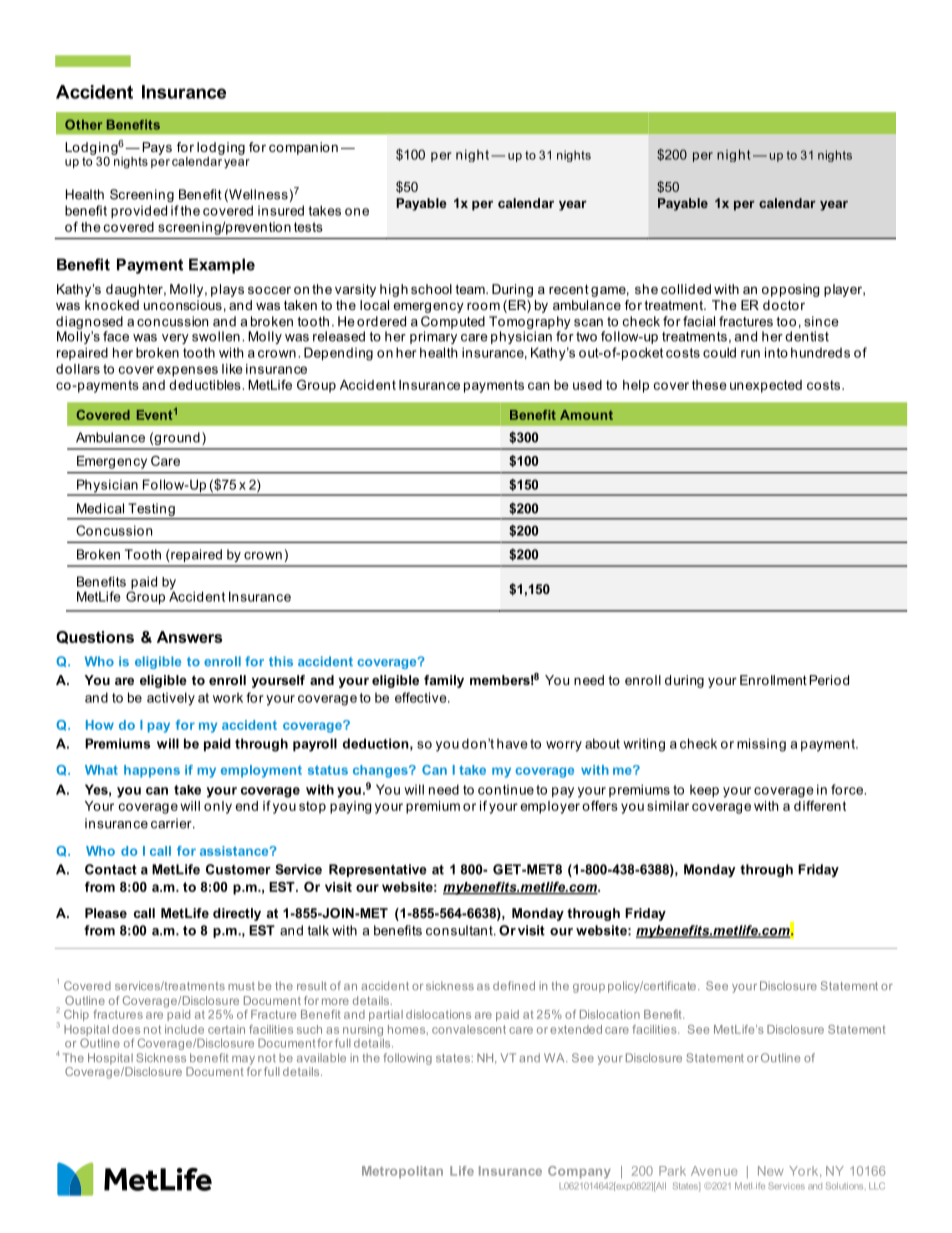  What do you see at coordinates (820, 805) in the image?
I see `different` at bounding box center [820, 805].
